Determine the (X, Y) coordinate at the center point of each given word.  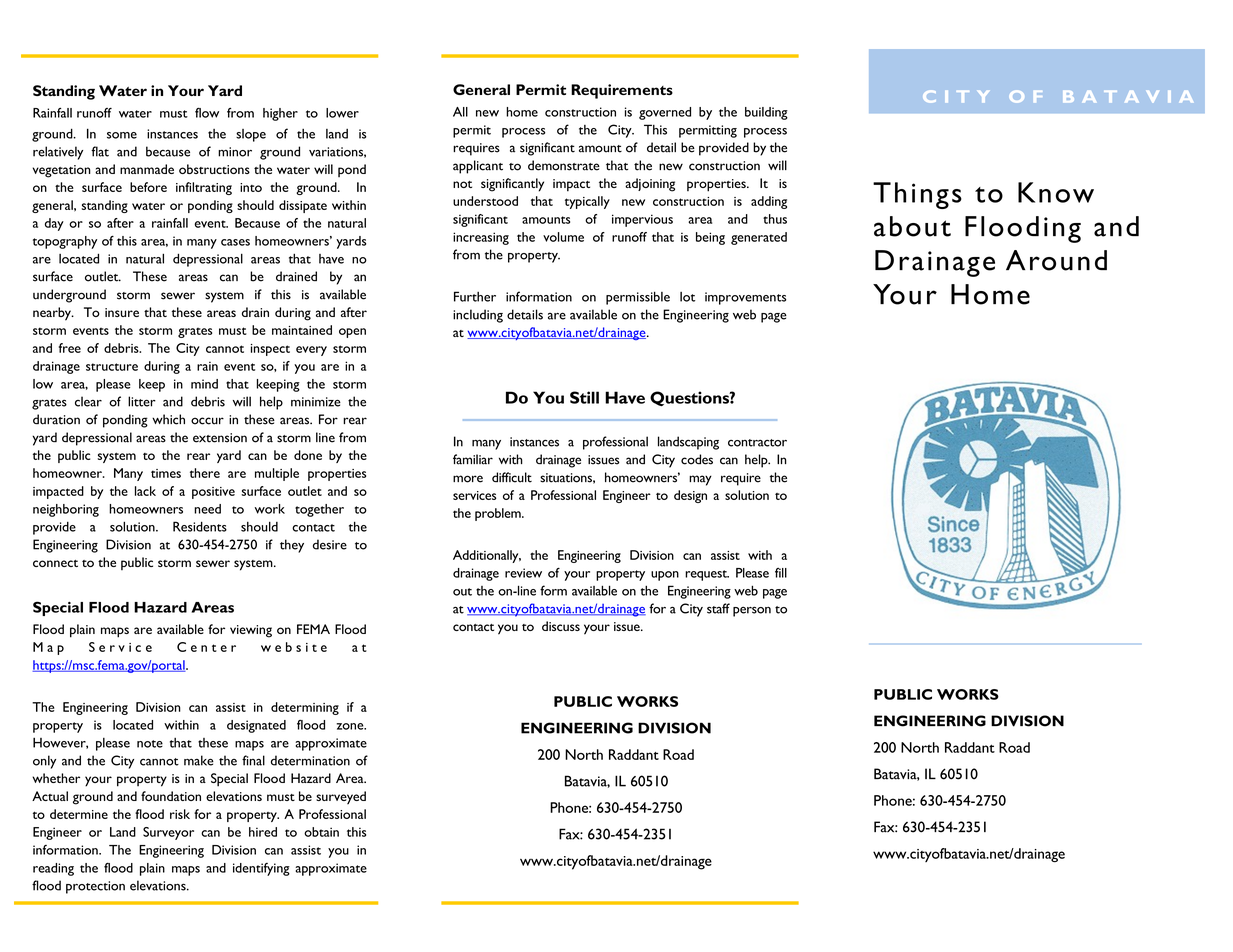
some (122, 135)
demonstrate (564, 165)
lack (145, 491)
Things (917, 195)
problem (499, 514)
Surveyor (168, 833)
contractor (757, 443)
